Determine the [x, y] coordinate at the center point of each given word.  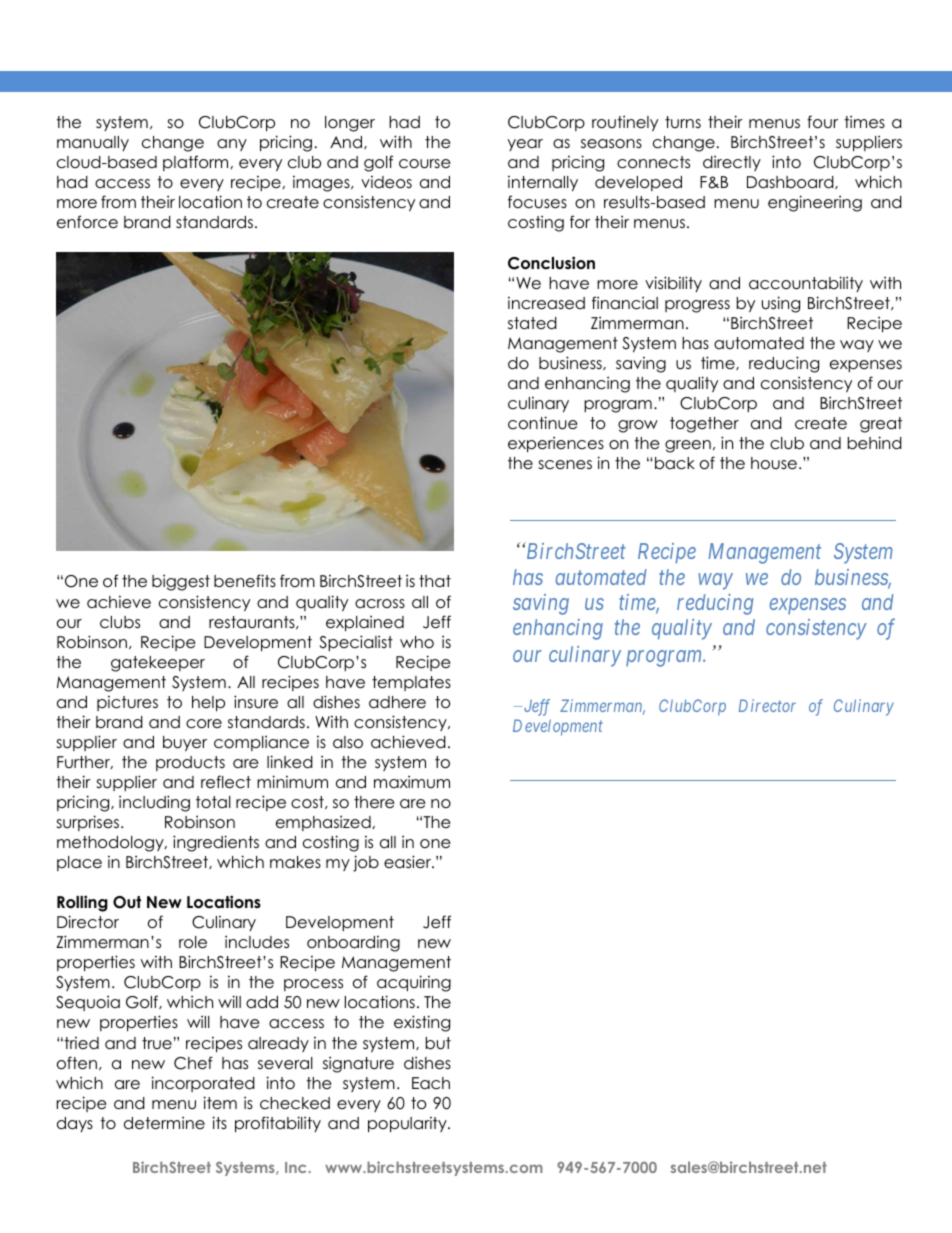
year [525, 145]
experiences [556, 444]
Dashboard [791, 182]
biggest [181, 582]
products [190, 763]
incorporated [203, 1084]
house [774, 463]
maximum [412, 781]
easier [409, 862]
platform [197, 163]
